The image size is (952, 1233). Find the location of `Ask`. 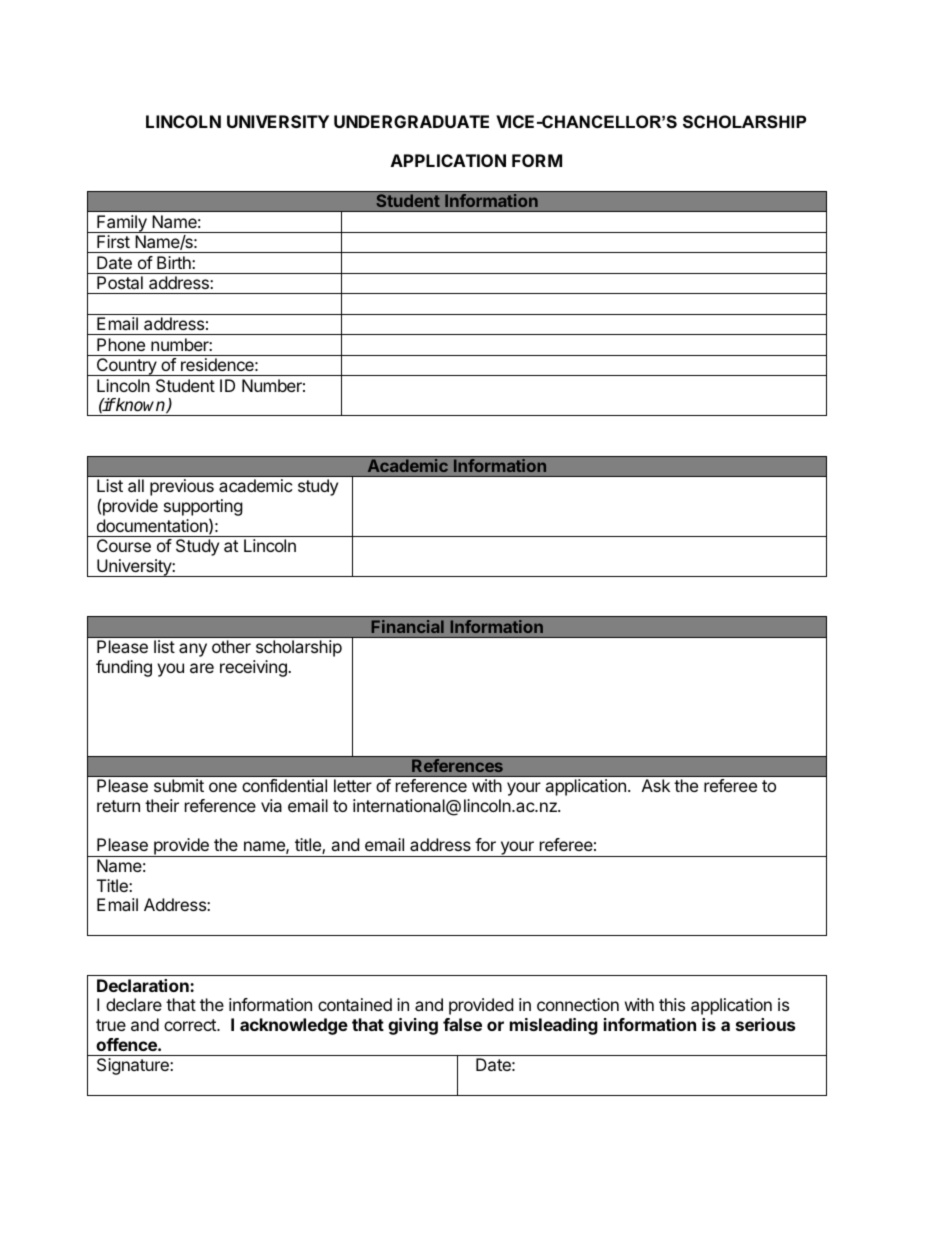

Ask is located at coordinates (656, 785).
